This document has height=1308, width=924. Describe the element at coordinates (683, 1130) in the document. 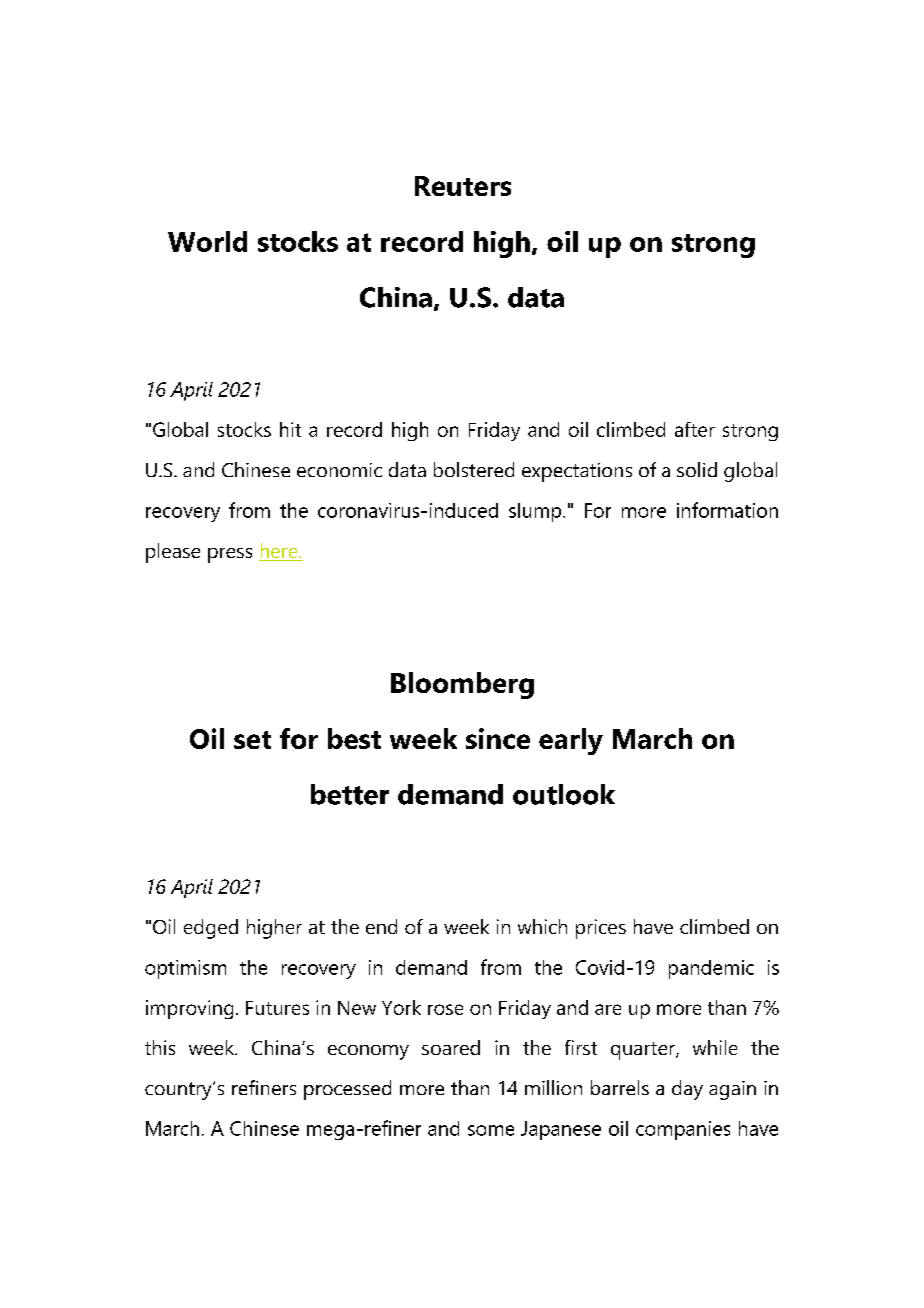

I see `companies` at that location.
